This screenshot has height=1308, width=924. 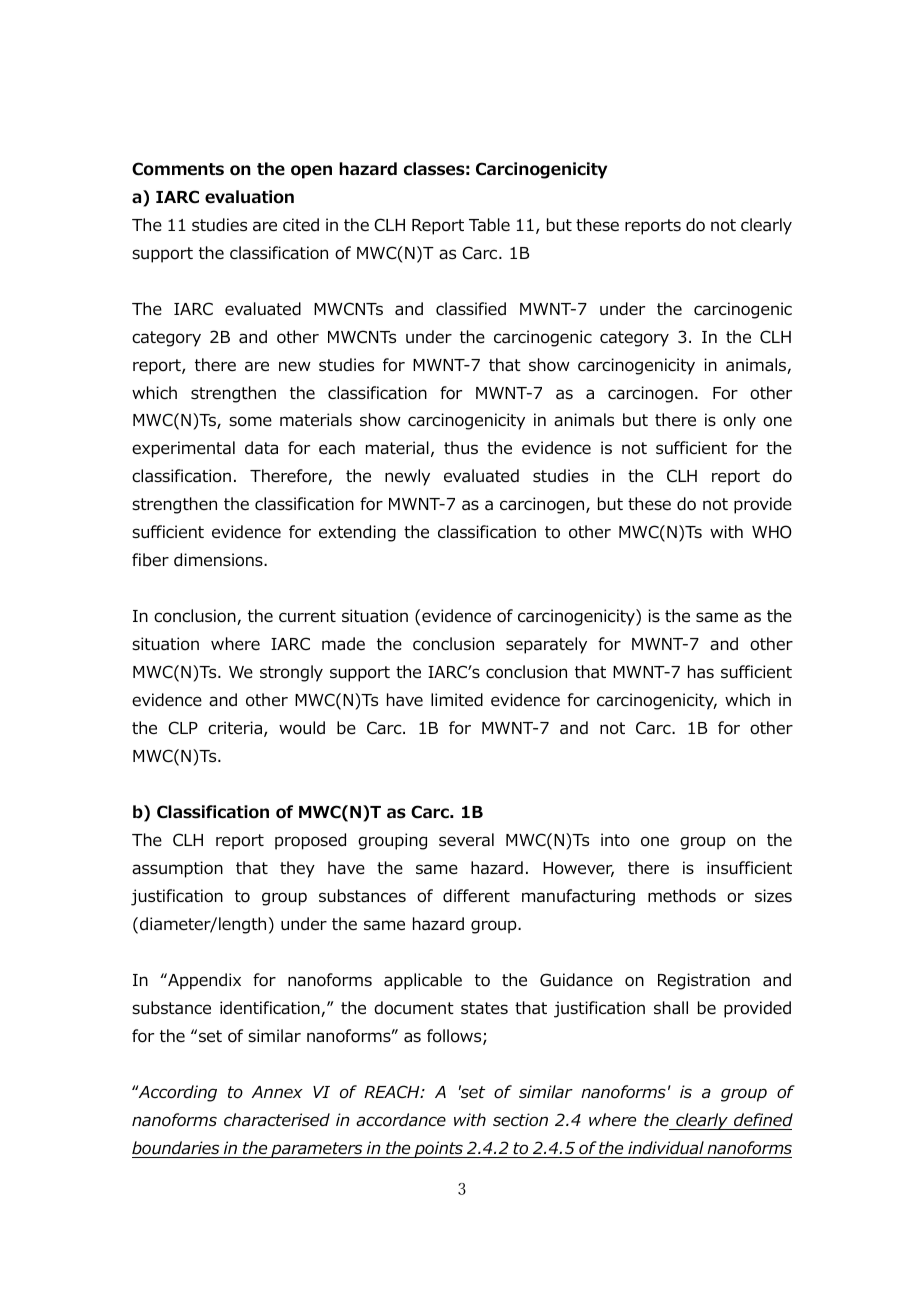 What do you see at coordinates (407, 477) in the screenshot?
I see `newly` at bounding box center [407, 477].
